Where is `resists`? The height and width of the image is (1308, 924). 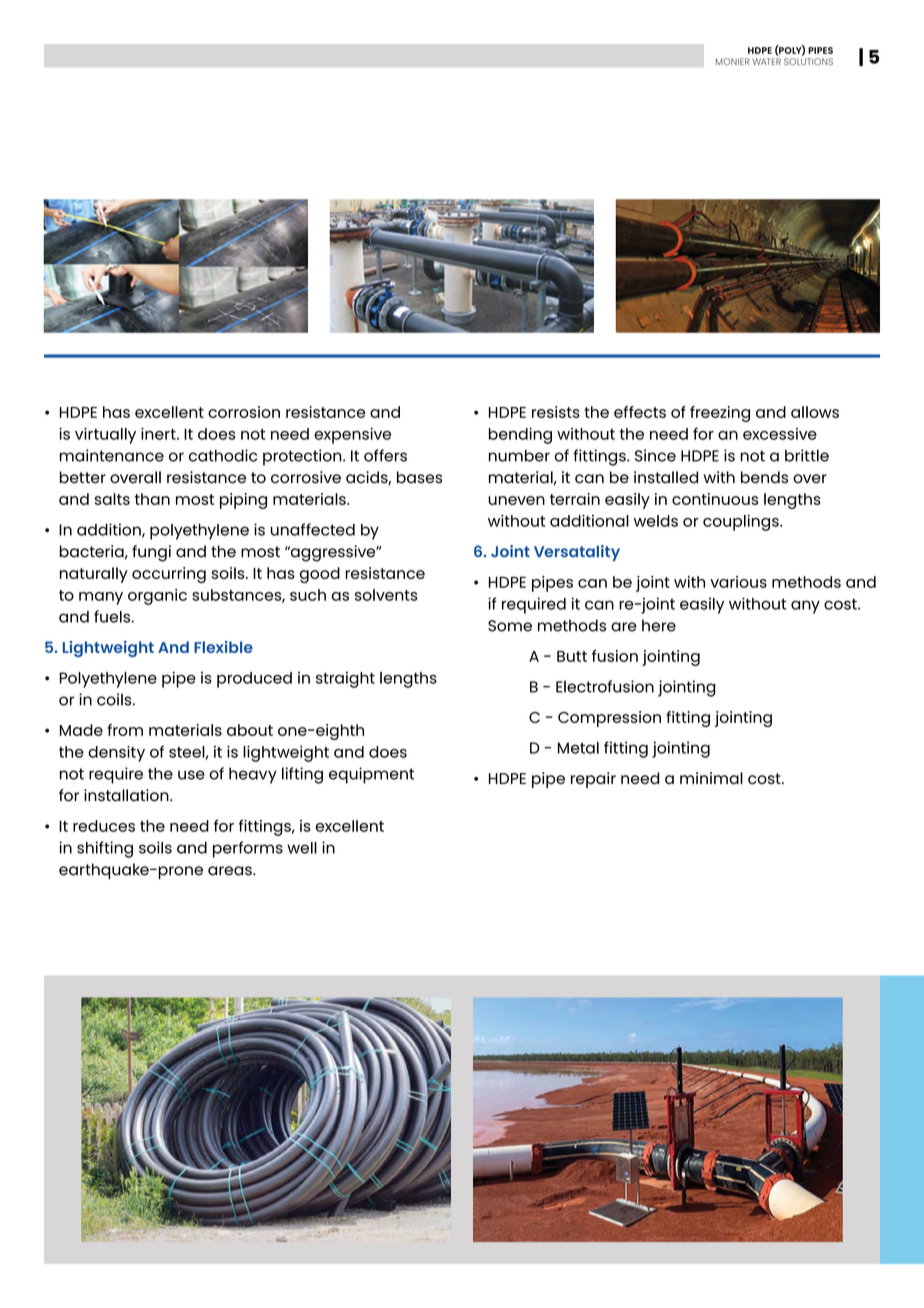 resists is located at coordinates (556, 412).
